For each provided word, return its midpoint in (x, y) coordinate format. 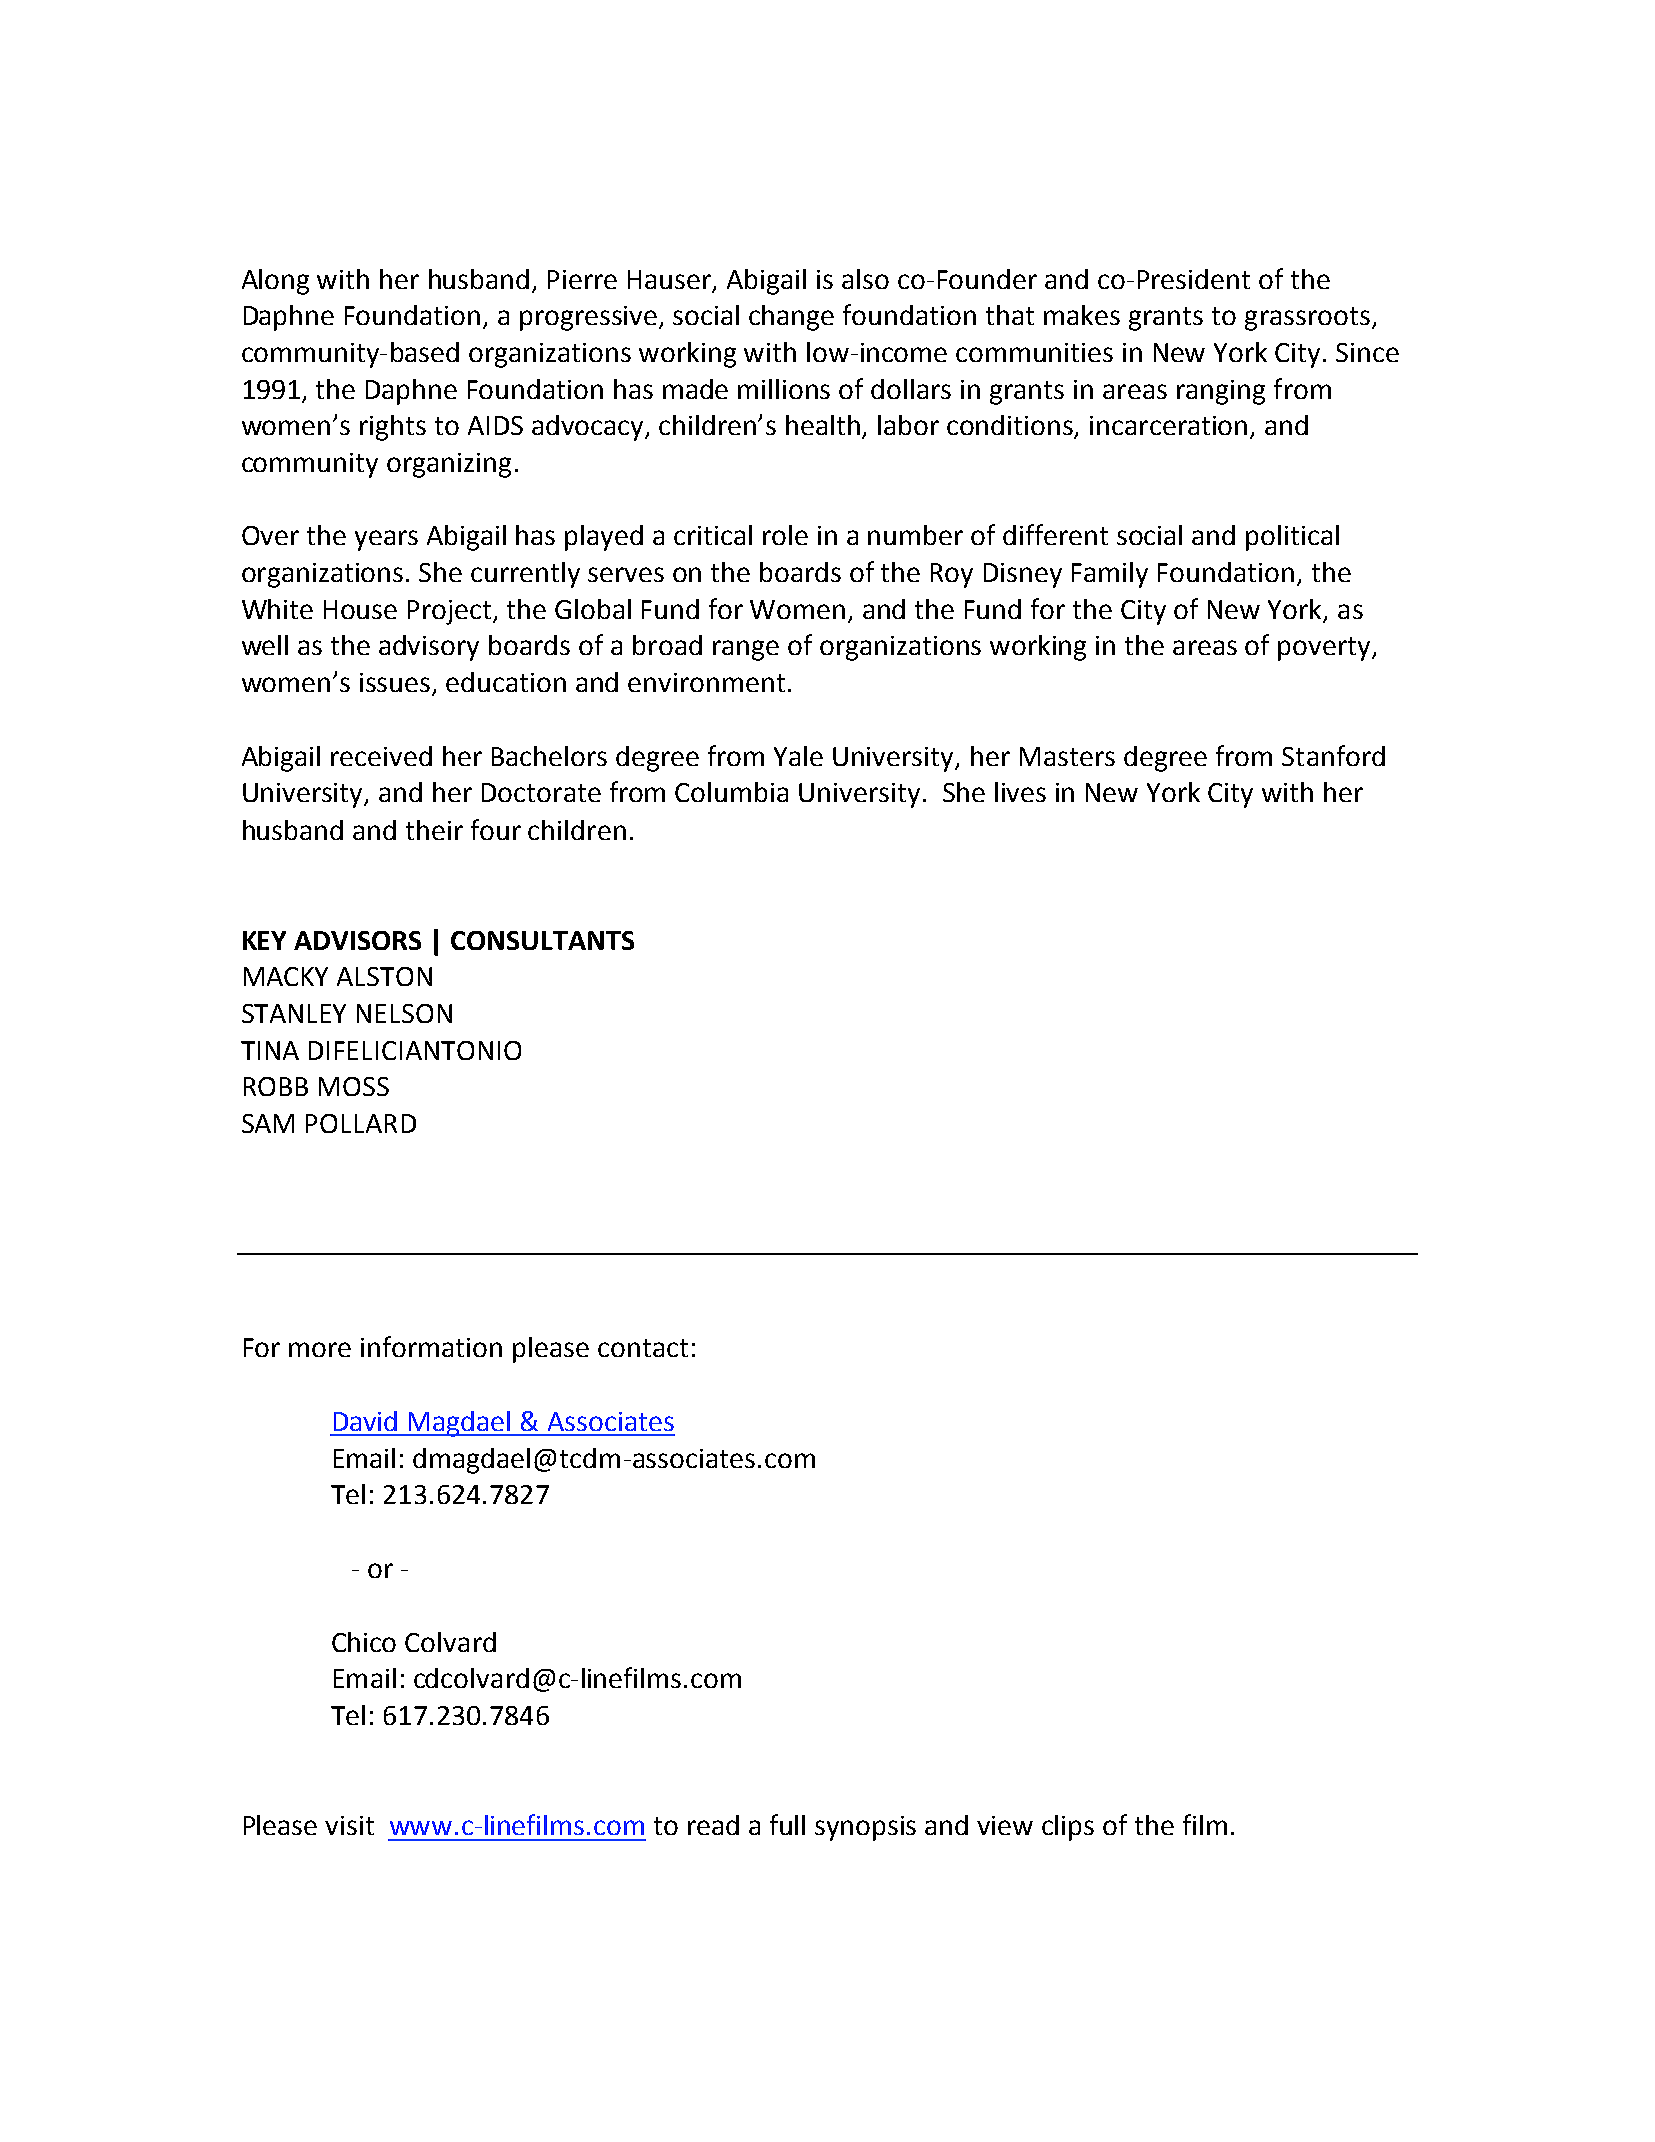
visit (349, 1825)
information (431, 1346)
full (787, 1824)
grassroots (1307, 319)
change (791, 318)
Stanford (1333, 755)
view (1005, 1825)
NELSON (404, 1013)
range (746, 650)
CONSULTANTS (542, 940)
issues (396, 684)
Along (275, 282)
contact (643, 1348)
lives (1020, 792)
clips (1068, 1828)
